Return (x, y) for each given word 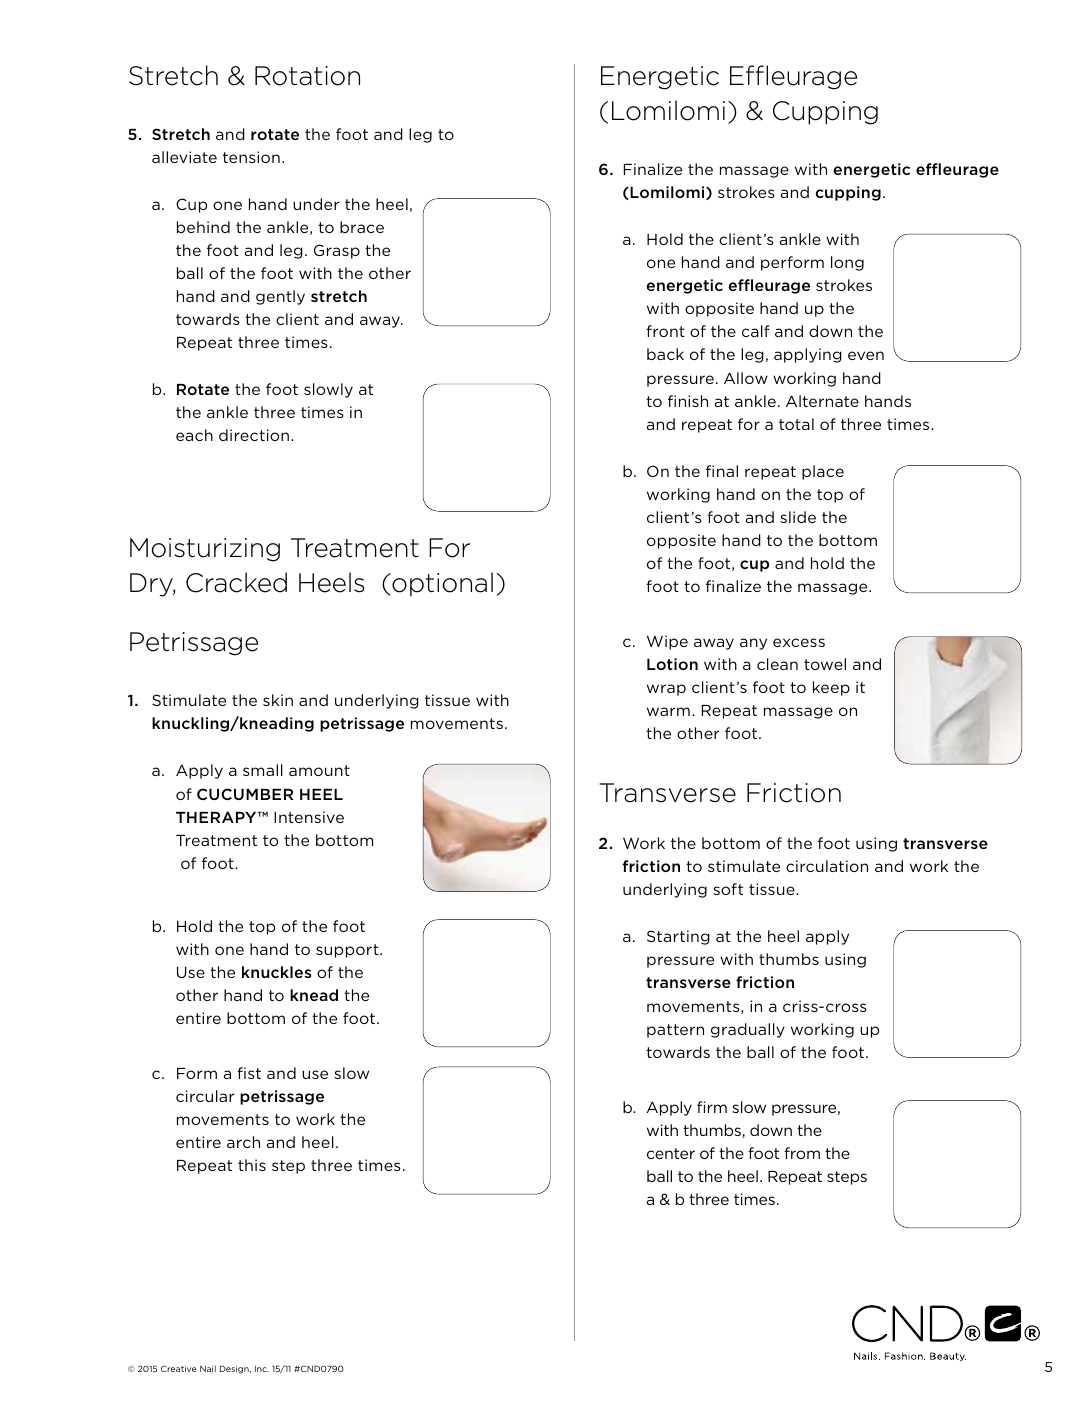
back (665, 354)
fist (249, 1073)
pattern (675, 1031)
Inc (262, 1369)
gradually (748, 1030)
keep (831, 688)
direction (254, 435)
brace (362, 227)
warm (668, 711)
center (671, 1153)
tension (251, 157)
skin (278, 700)
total (796, 424)
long (847, 263)
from (802, 1153)
